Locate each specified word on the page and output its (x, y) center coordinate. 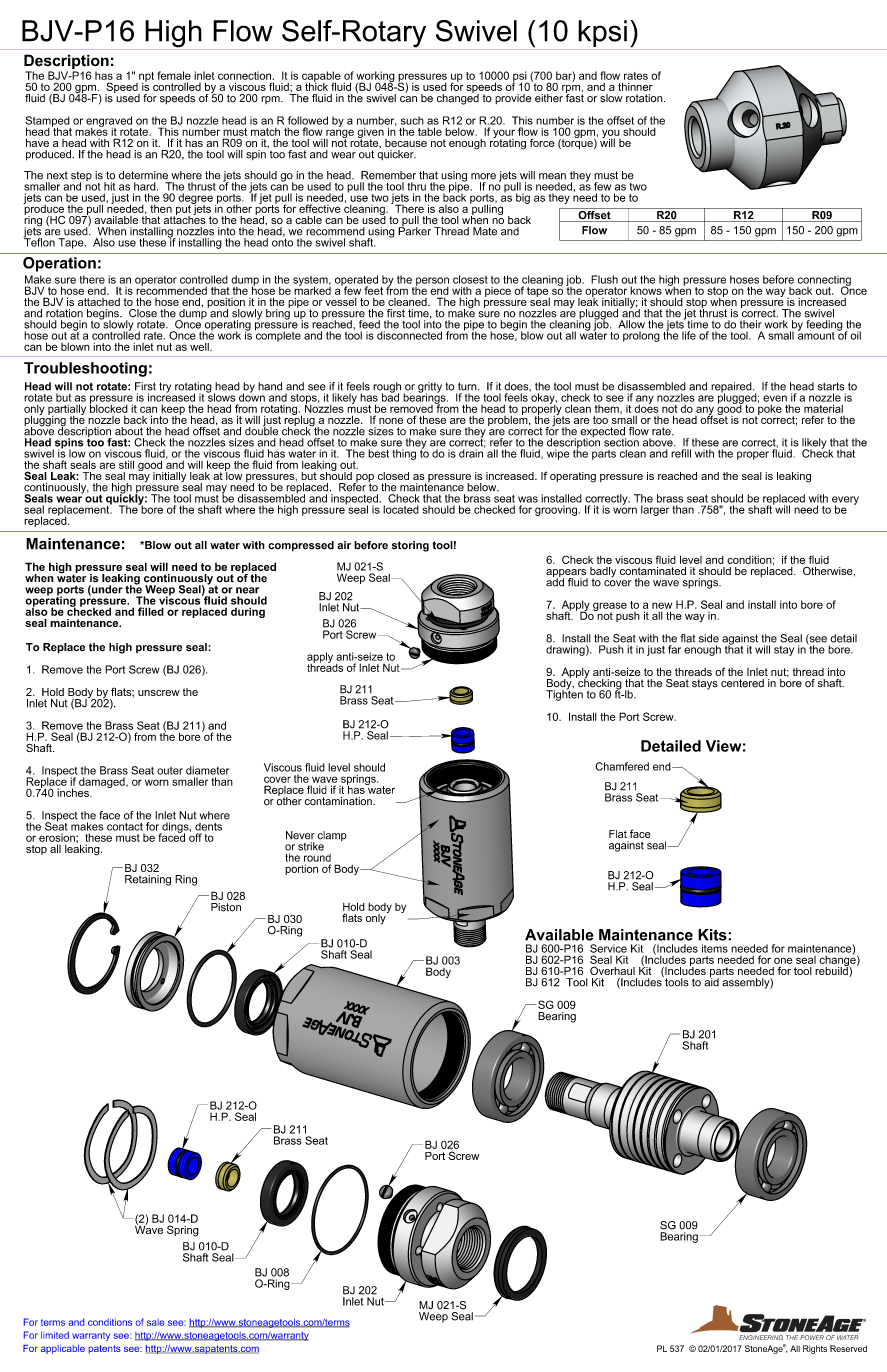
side (709, 638)
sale (155, 1322)
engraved (109, 122)
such (412, 120)
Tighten (564, 694)
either (549, 98)
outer (170, 771)
